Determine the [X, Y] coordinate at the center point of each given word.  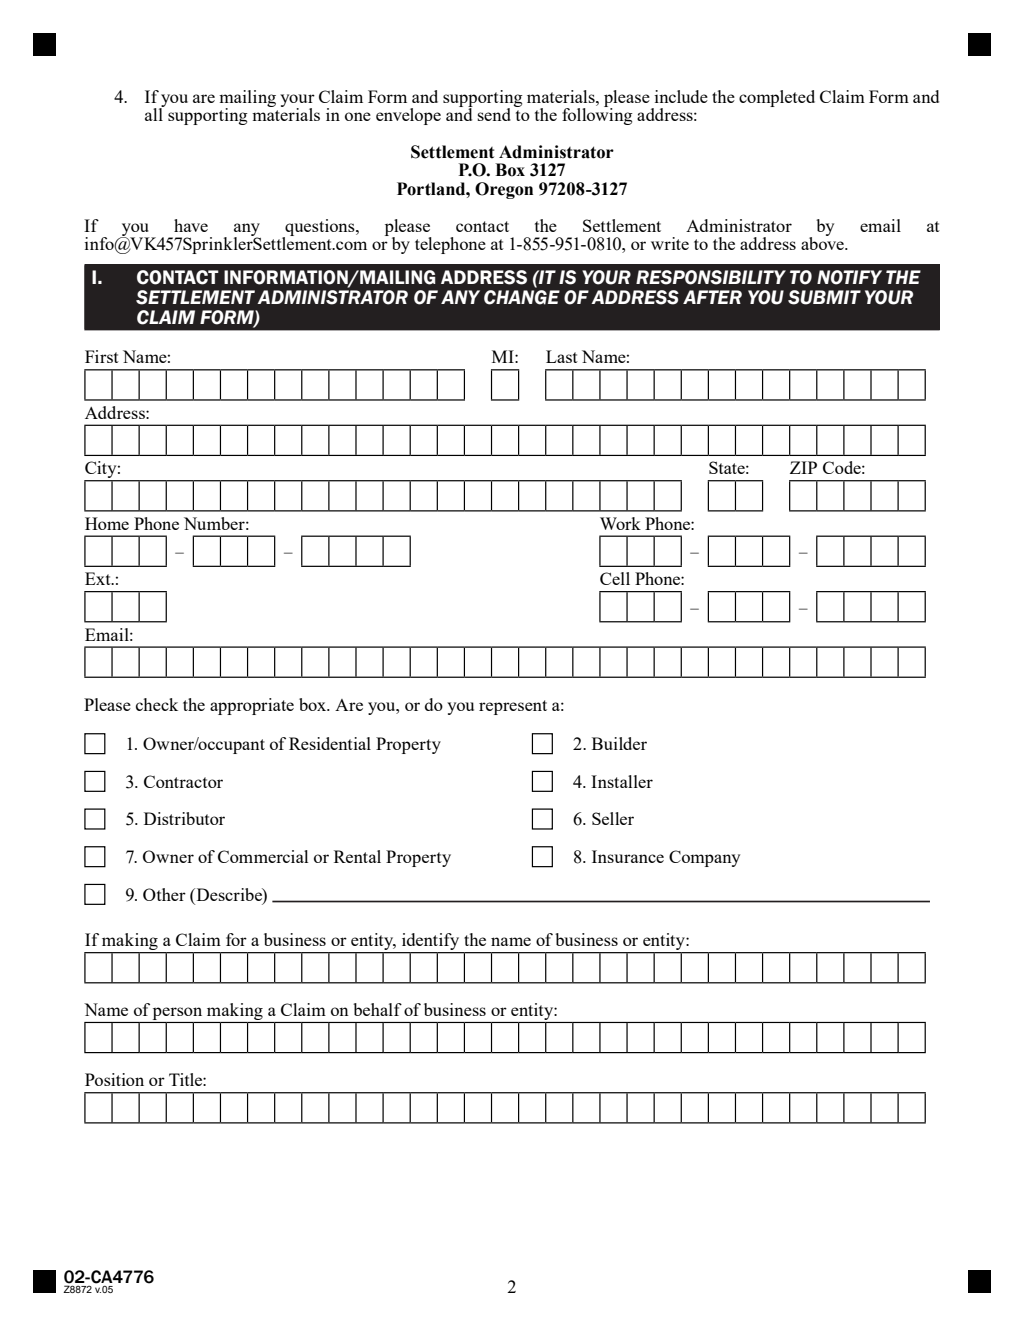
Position [114, 1079]
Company [704, 858]
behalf [377, 1009]
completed [777, 98]
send [494, 114]
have [191, 225]
